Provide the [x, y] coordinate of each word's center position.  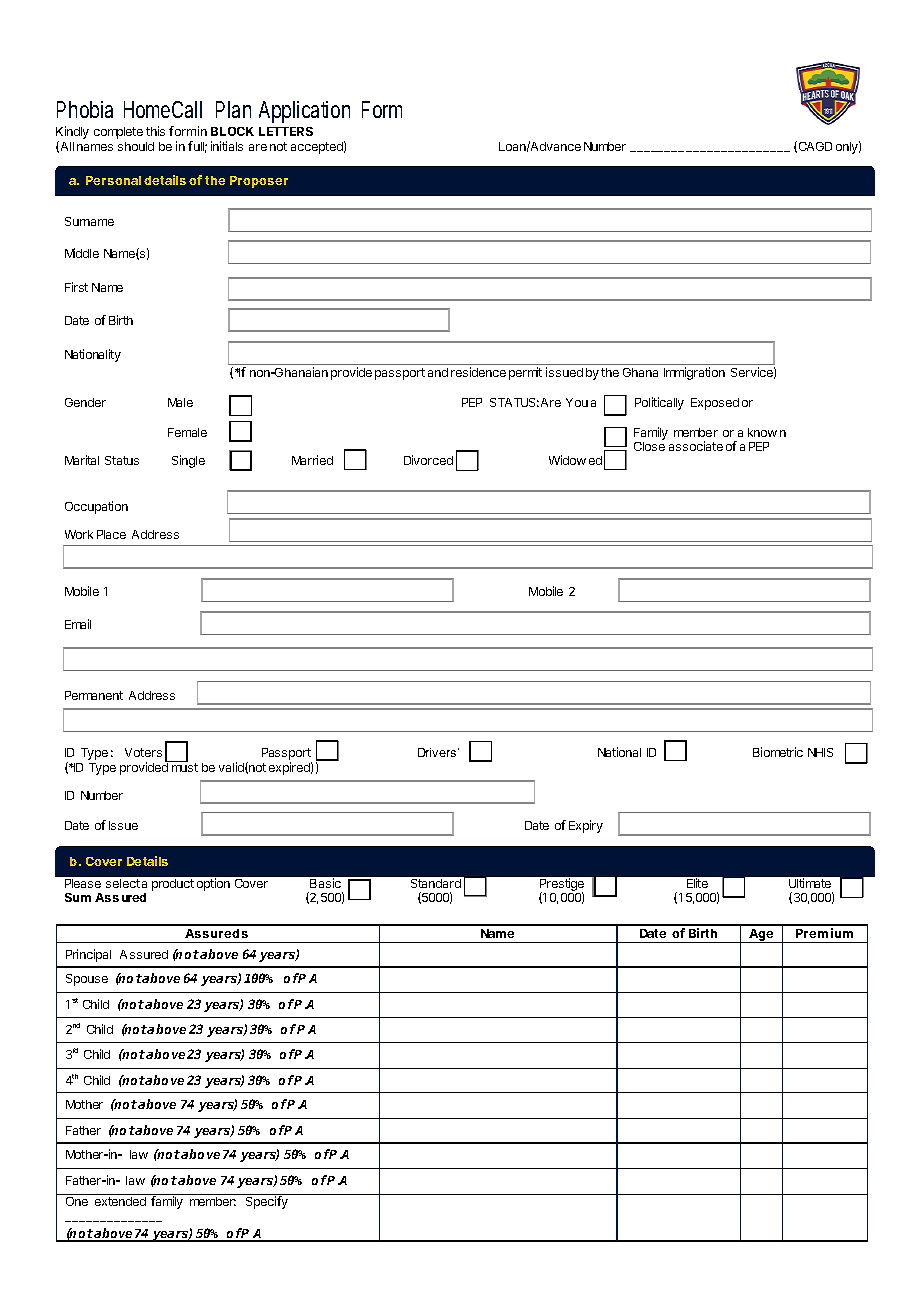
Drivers [438, 752]
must [185, 767]
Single [188, 461]
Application [304, 112]
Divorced [428, 460]
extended [120, 1201]
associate [696, 446]
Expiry [586, 826]
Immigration [694, 373]
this [155, 131]
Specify [267, 1202]
